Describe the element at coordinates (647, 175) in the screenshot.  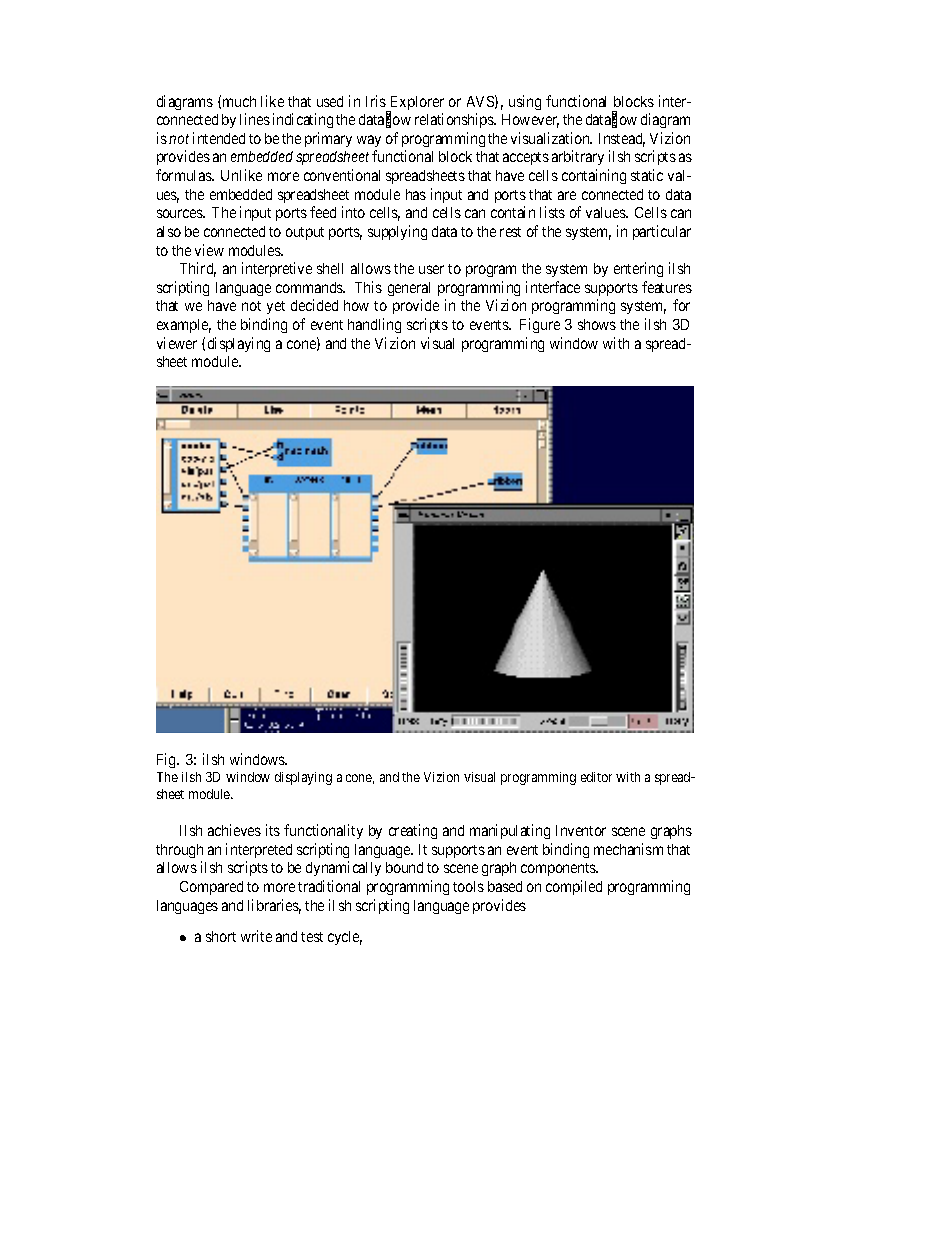
I see `static` at that location.
